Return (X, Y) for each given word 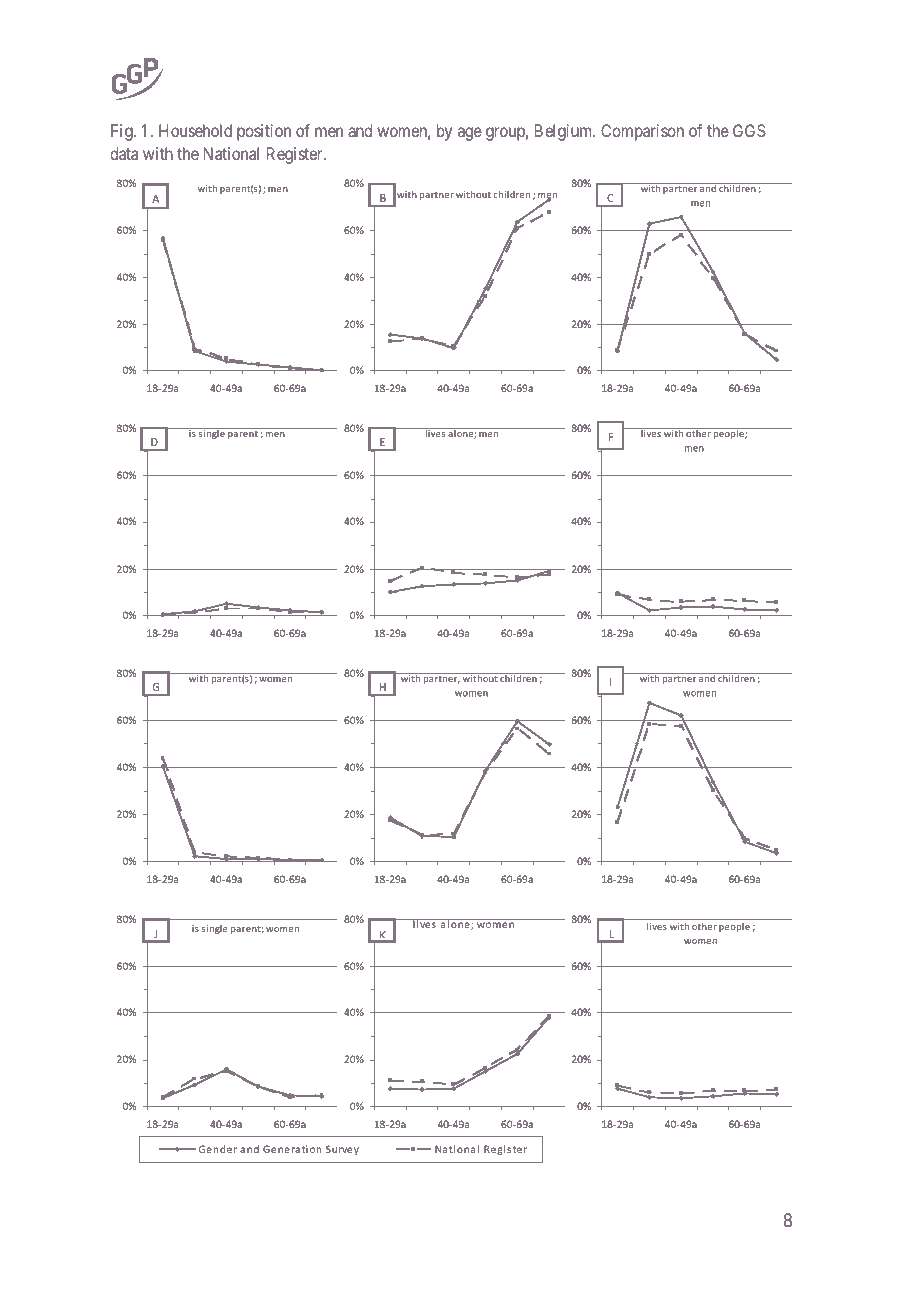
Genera (281, 1149)
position (264, 132)
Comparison (642, 132)
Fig (123, 132)
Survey (342, 1150)
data (124, 153)
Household (195, 130)
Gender (218, 1149)
